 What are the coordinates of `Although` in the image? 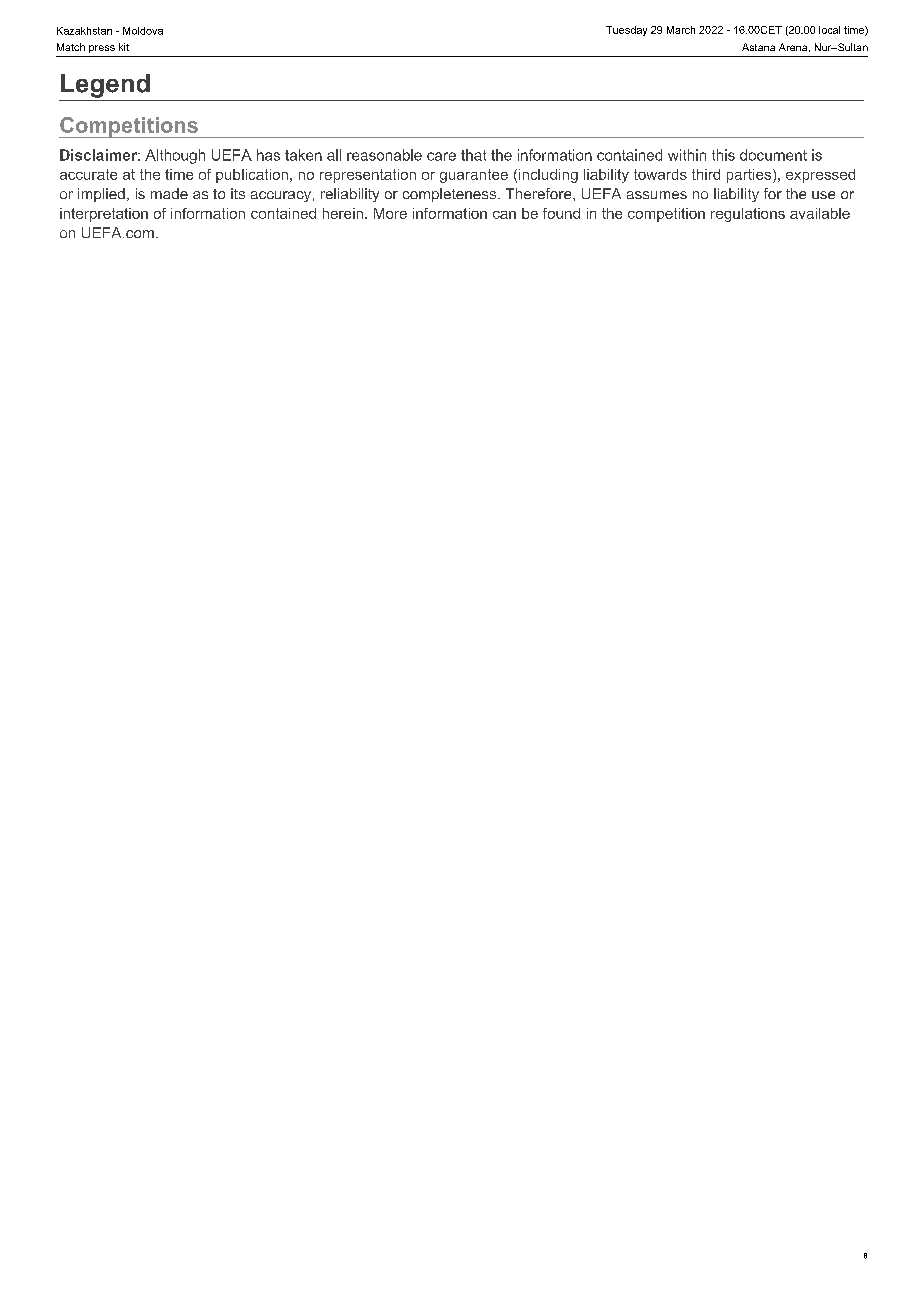 It's located at (175, 156).
